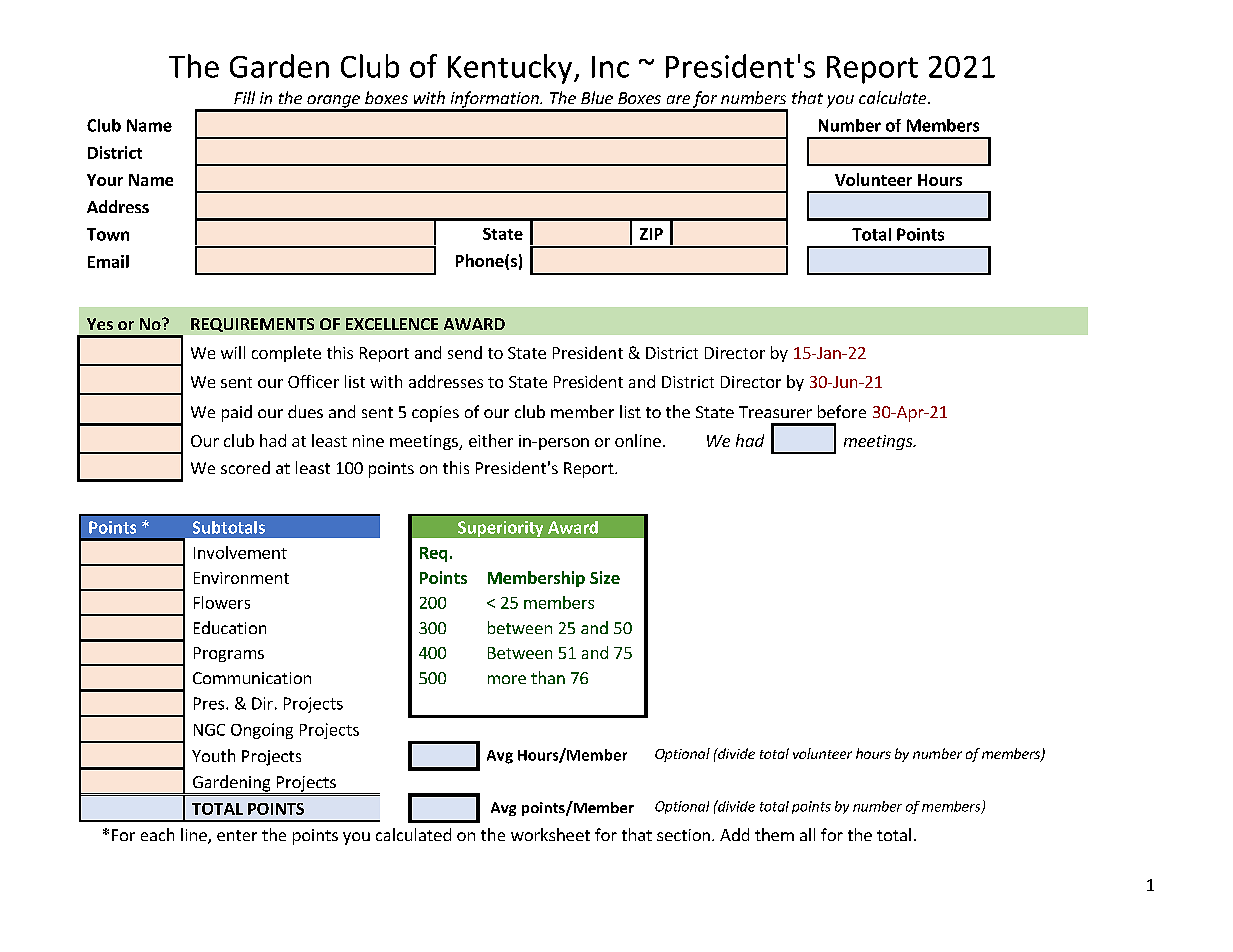 The image size is (1233, 952). Describe the element at coordinates (157, 834) in the screenshot. I see `each` at that location.
